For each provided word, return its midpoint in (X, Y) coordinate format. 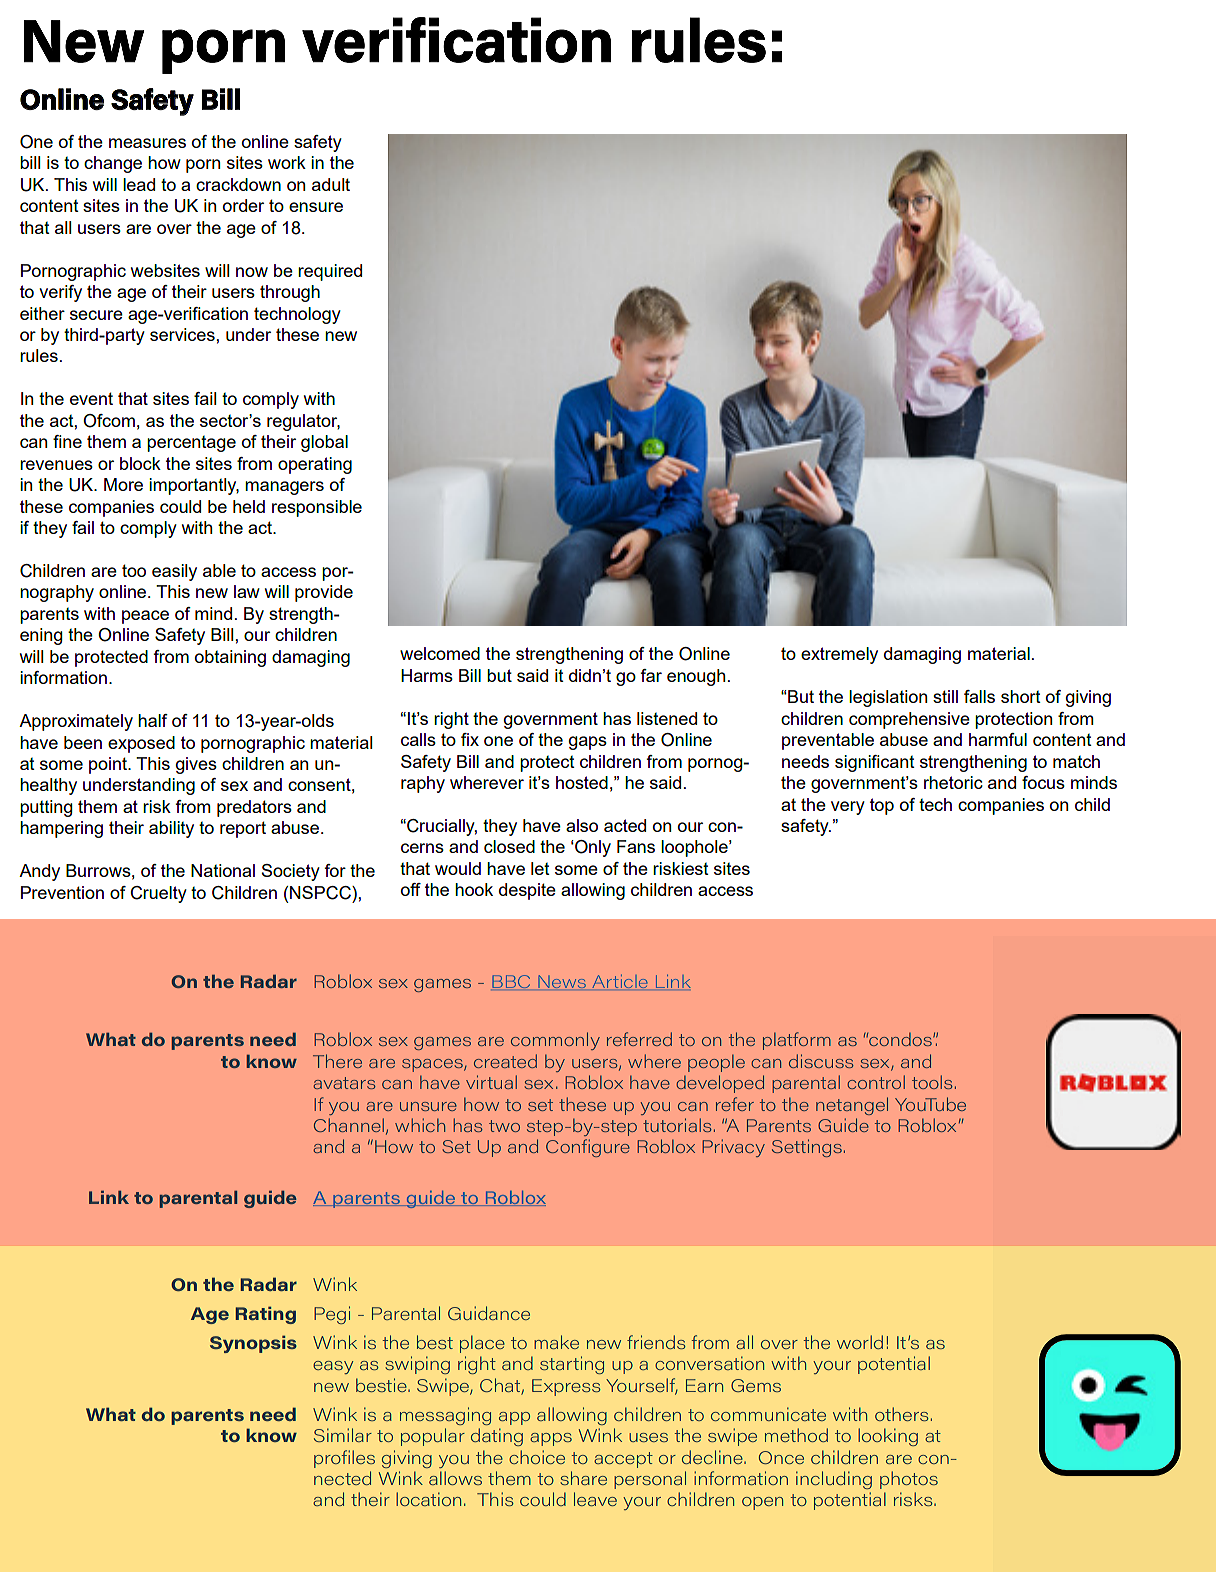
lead (139, 184)
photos (909, 1480)
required (330, 272)
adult (331, 184)
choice (537, 1457)
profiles (344, 1459)
